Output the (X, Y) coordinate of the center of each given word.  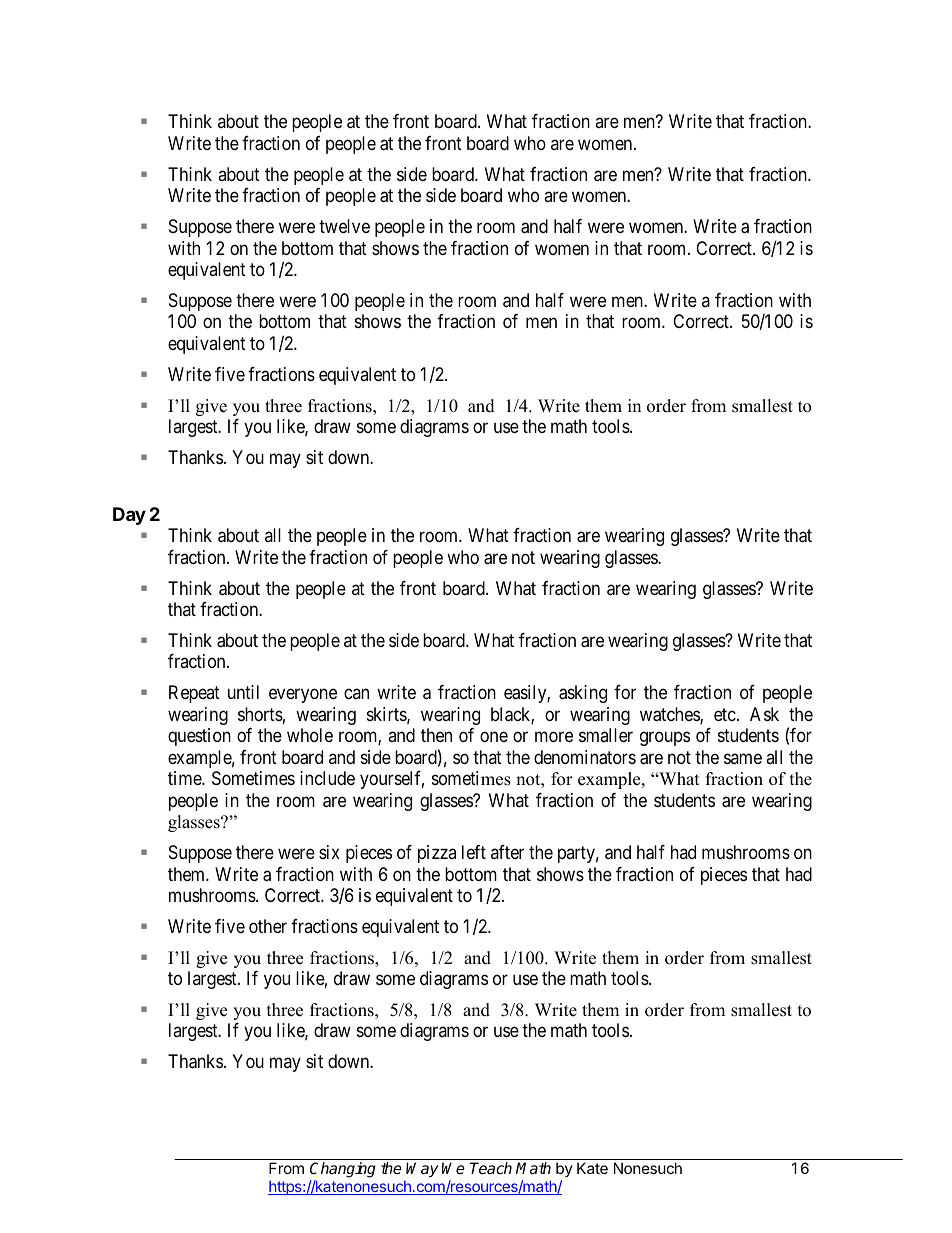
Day (129, 516)
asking (583, 694)
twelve (344, 226)
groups (665, 739)
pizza (437, 854)
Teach (491, 1168)
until (243, 692)
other (268, 926)
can (356, 694)
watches (670, 715)
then (436, 735)
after (507, 852)
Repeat (194, 694)
